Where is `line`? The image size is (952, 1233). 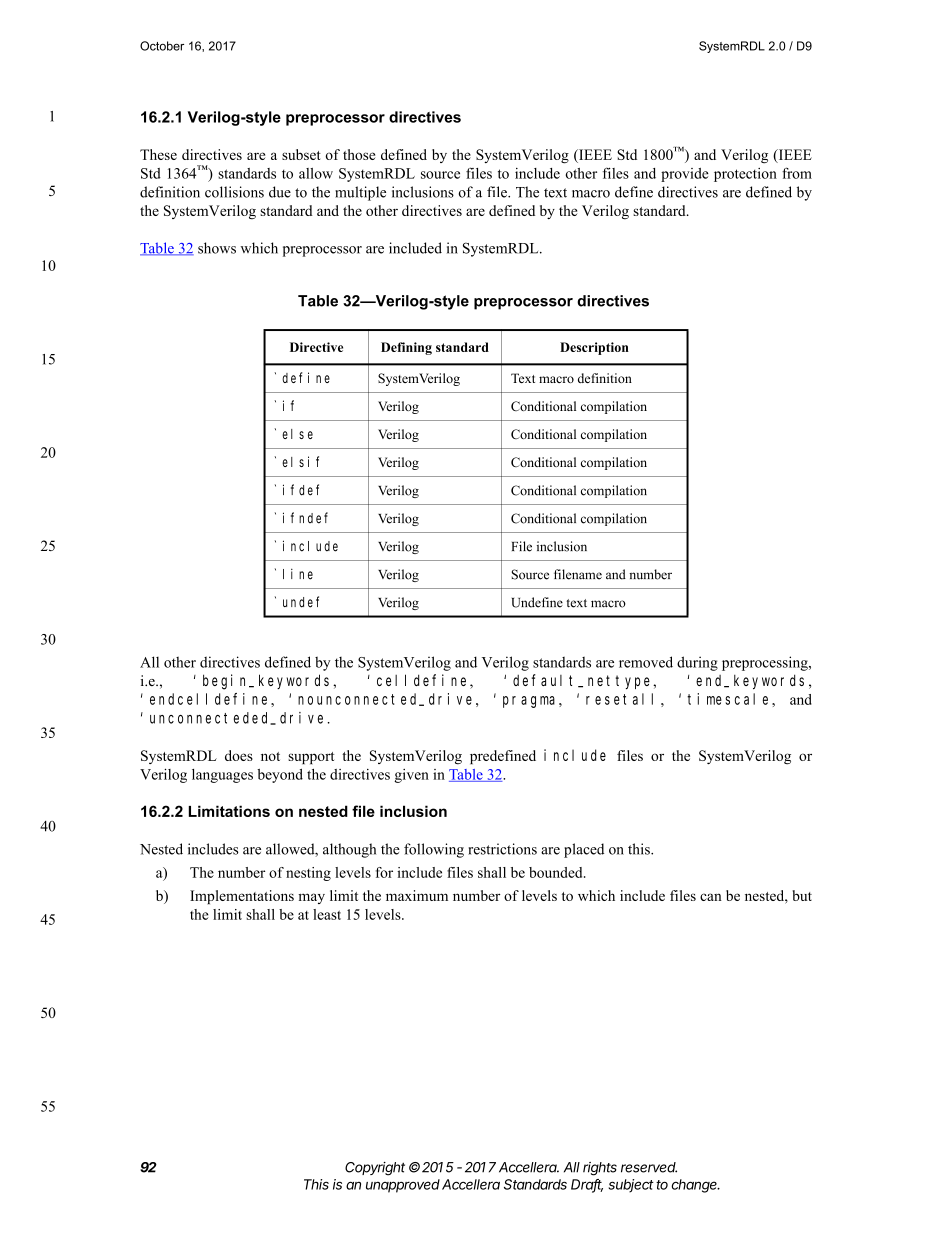
line is located at coordinates (298, 574).
